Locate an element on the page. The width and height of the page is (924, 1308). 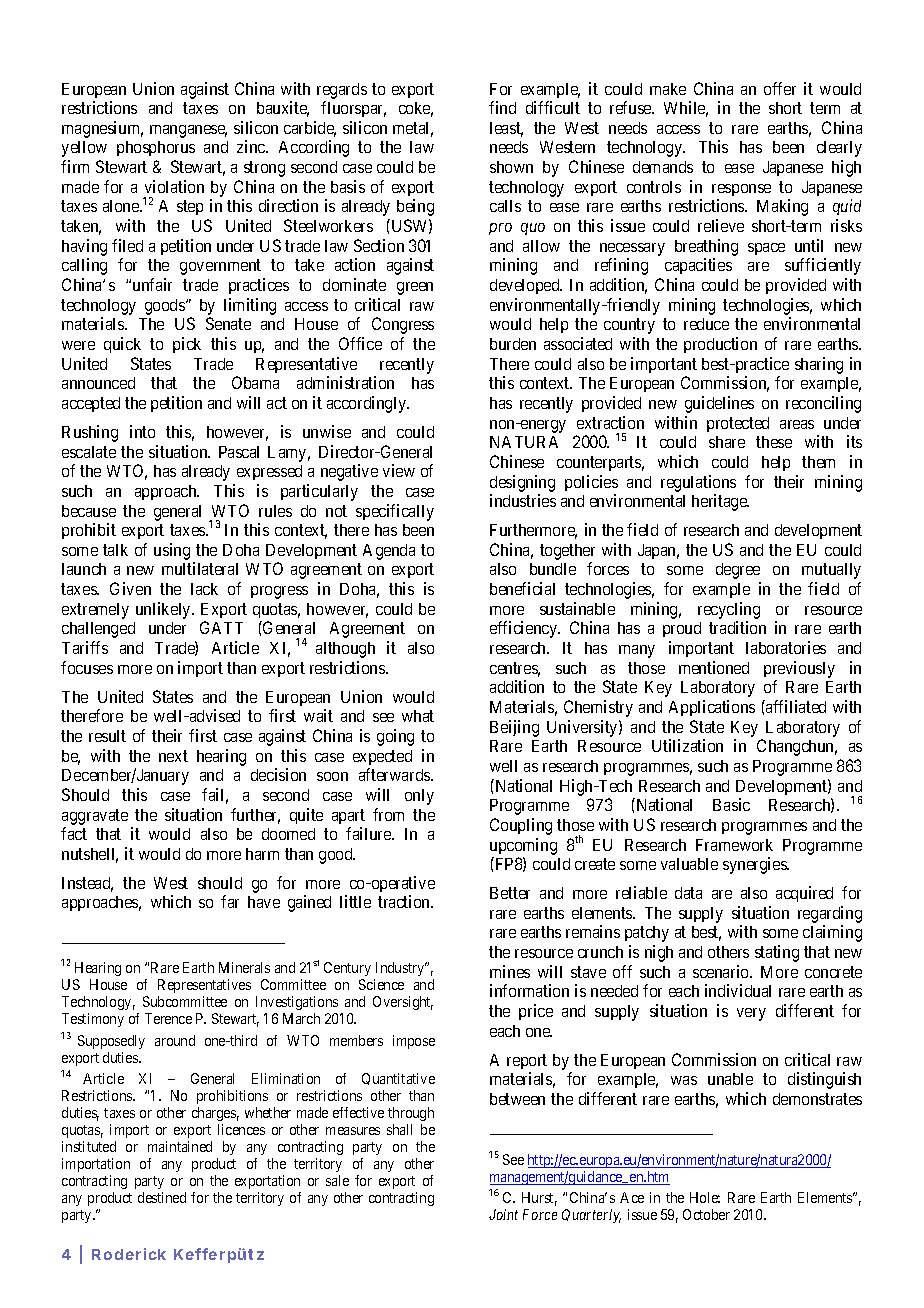
destined is located at coordinates (162, 1197).
